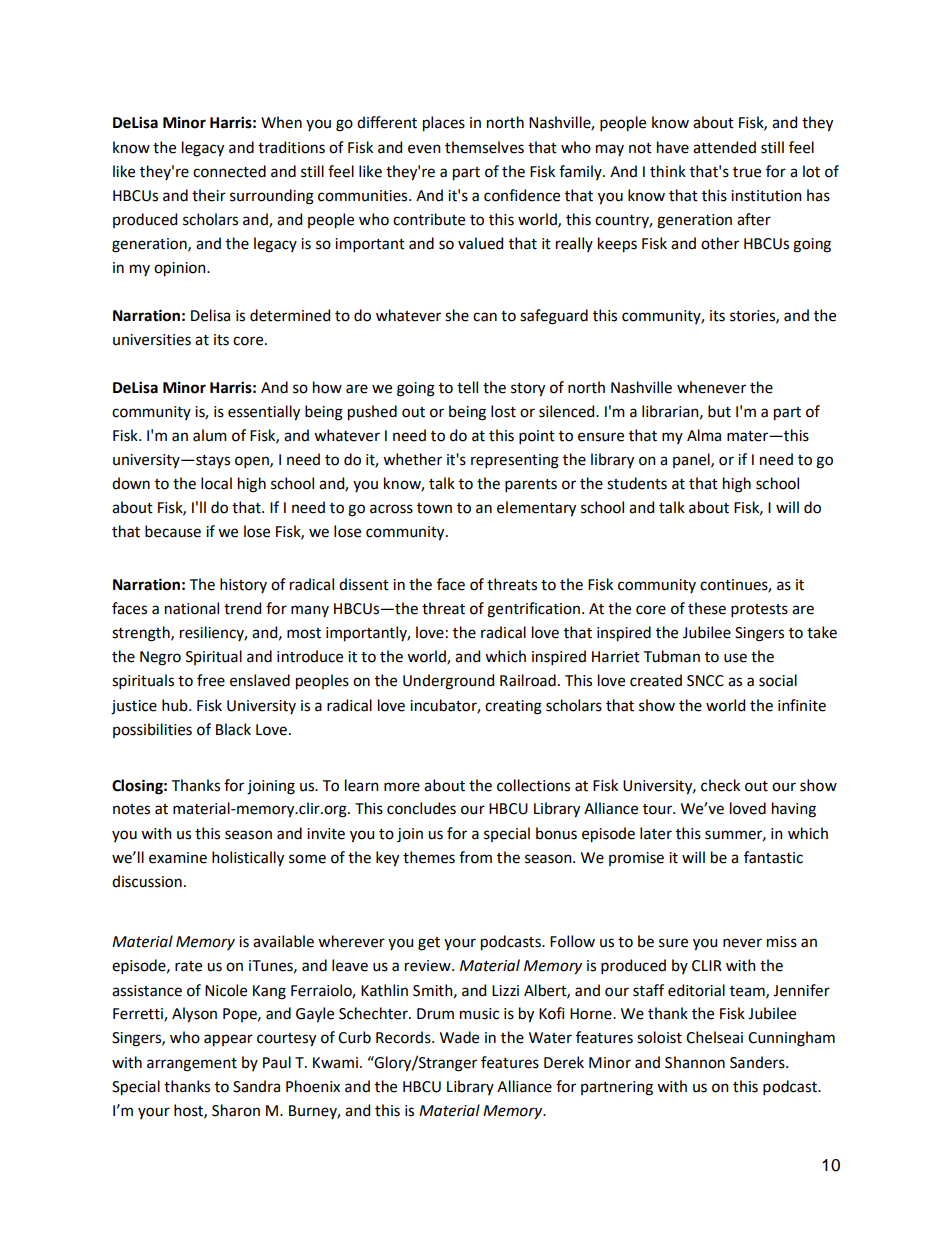  What do you see at coordinates (484, 147) in the screenshot?
I see `themselves` at bounding box center [484, 147].
